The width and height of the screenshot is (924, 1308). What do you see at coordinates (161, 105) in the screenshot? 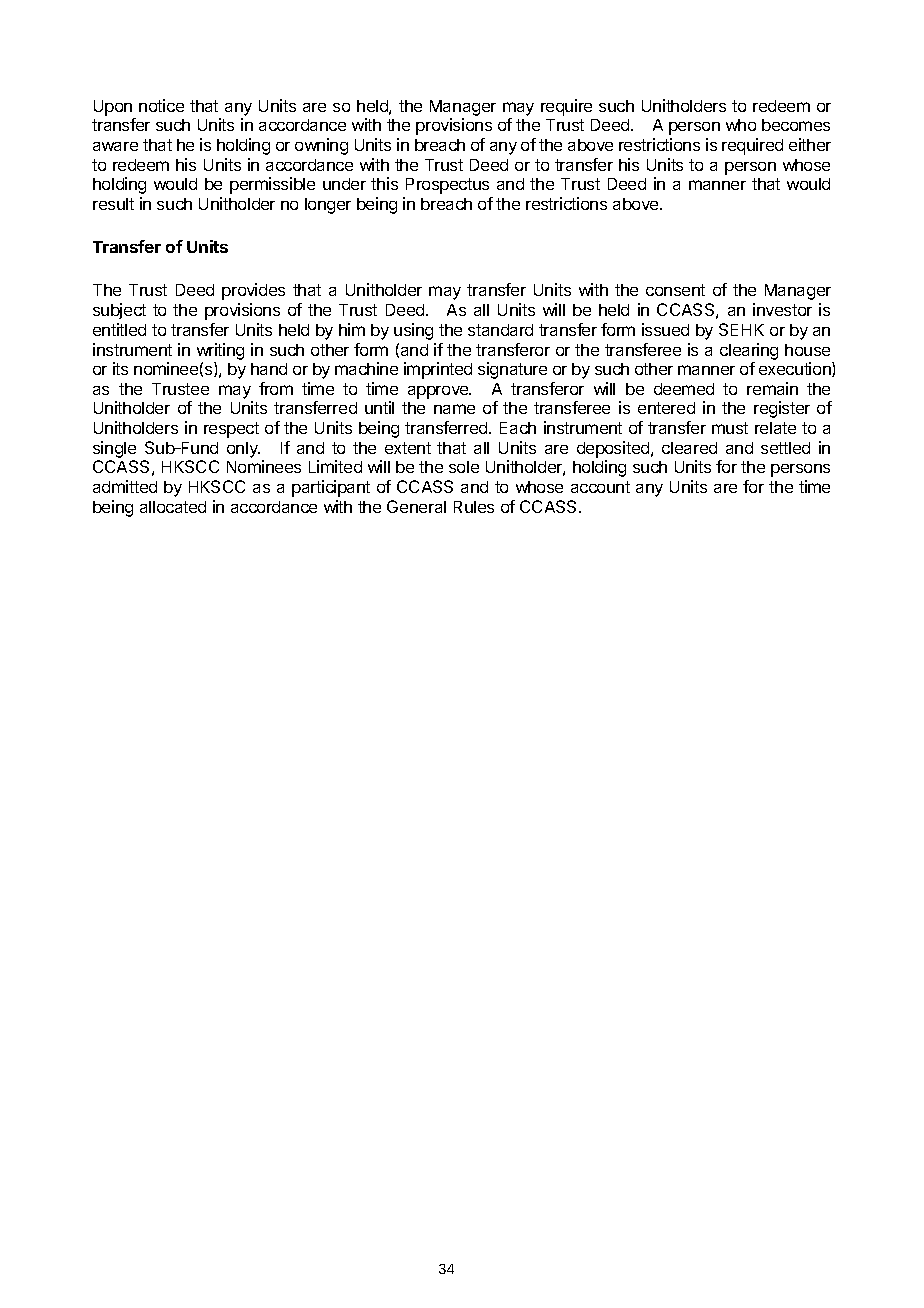
I see `notice` at bounding box center [161, 105].
